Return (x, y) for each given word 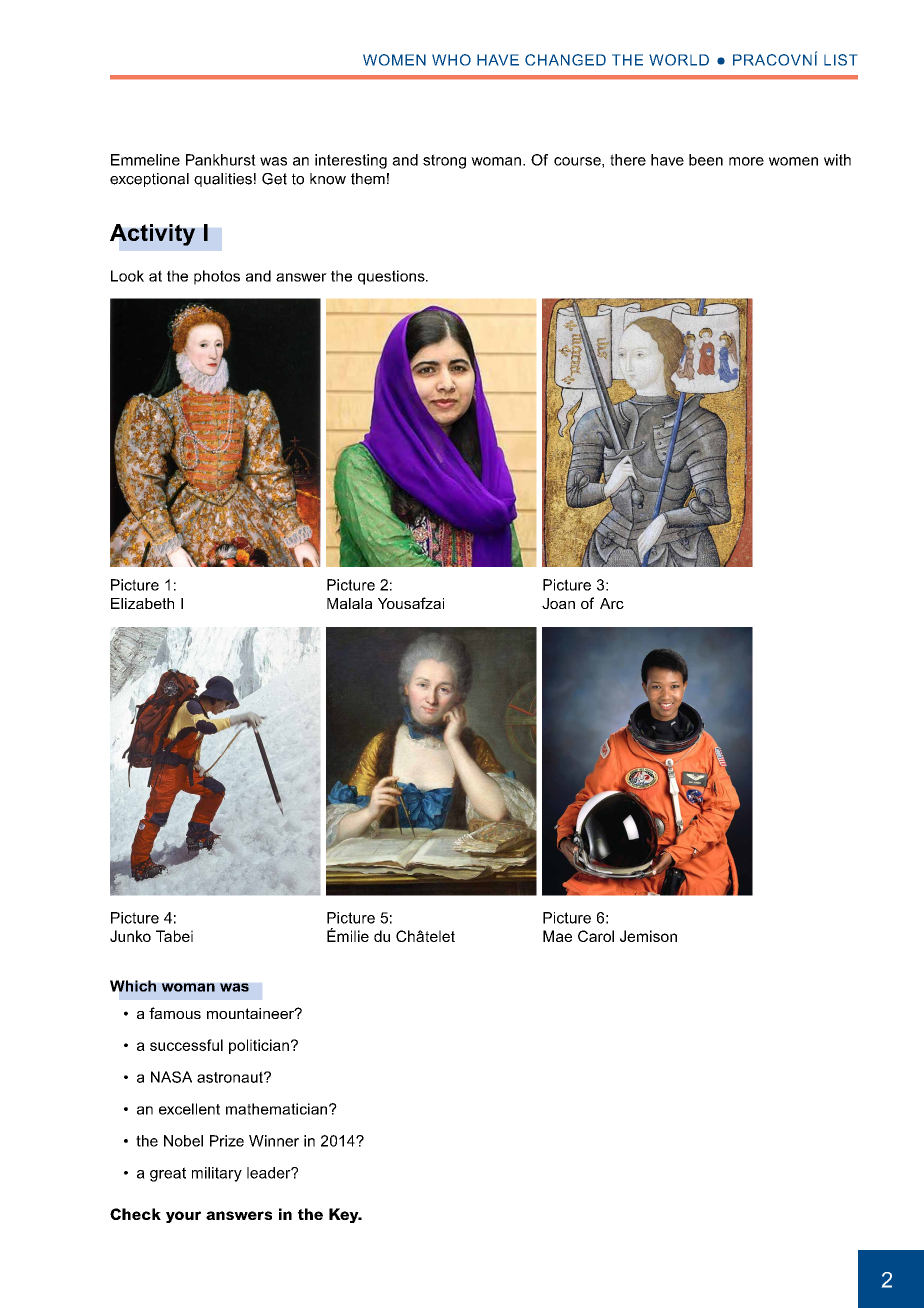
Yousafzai (411, 603)
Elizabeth (142, 603)
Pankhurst (221, 160)
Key (345, 1215)
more (746, 161)
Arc (612, 603)
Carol (596, 936)
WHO (451, 60)
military (217, 1174)
